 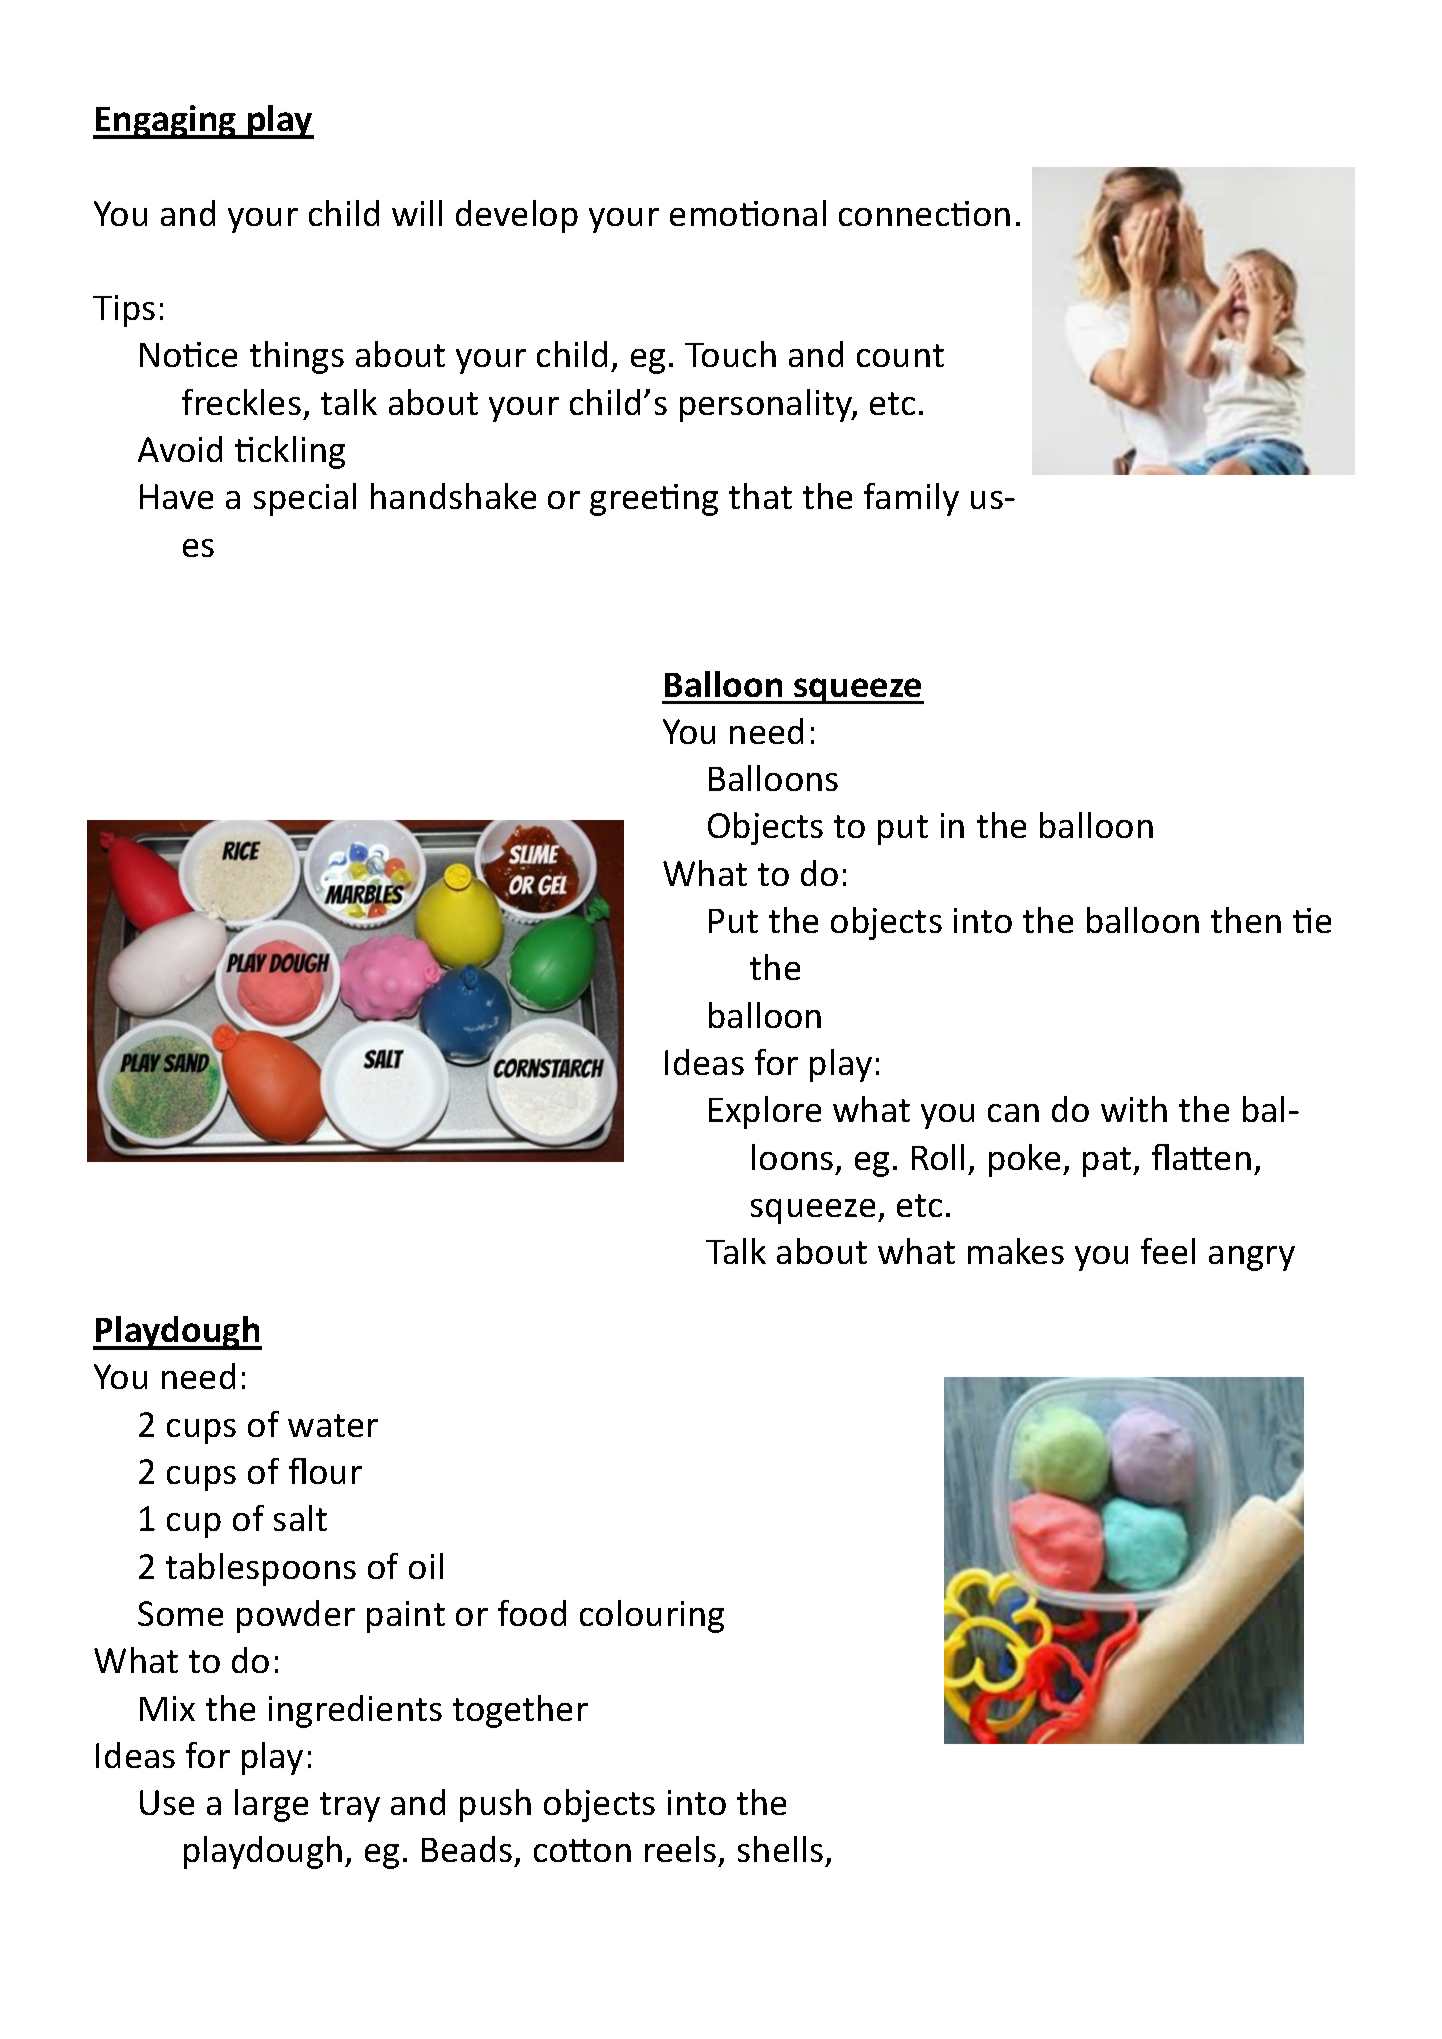 I want to click on connection, so click(x=924, y=213).
